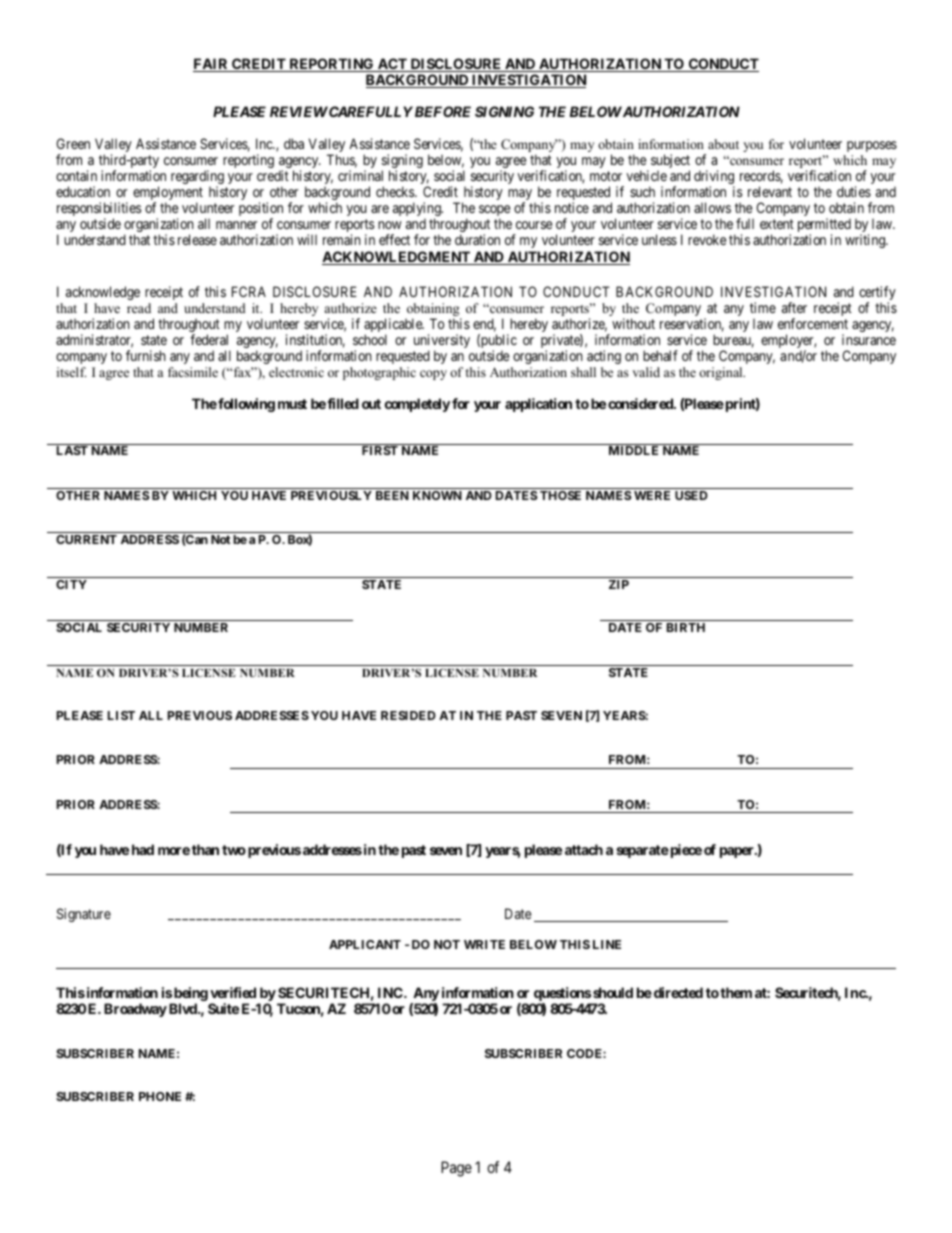  I want to click on Page, so click(456, 1169).
